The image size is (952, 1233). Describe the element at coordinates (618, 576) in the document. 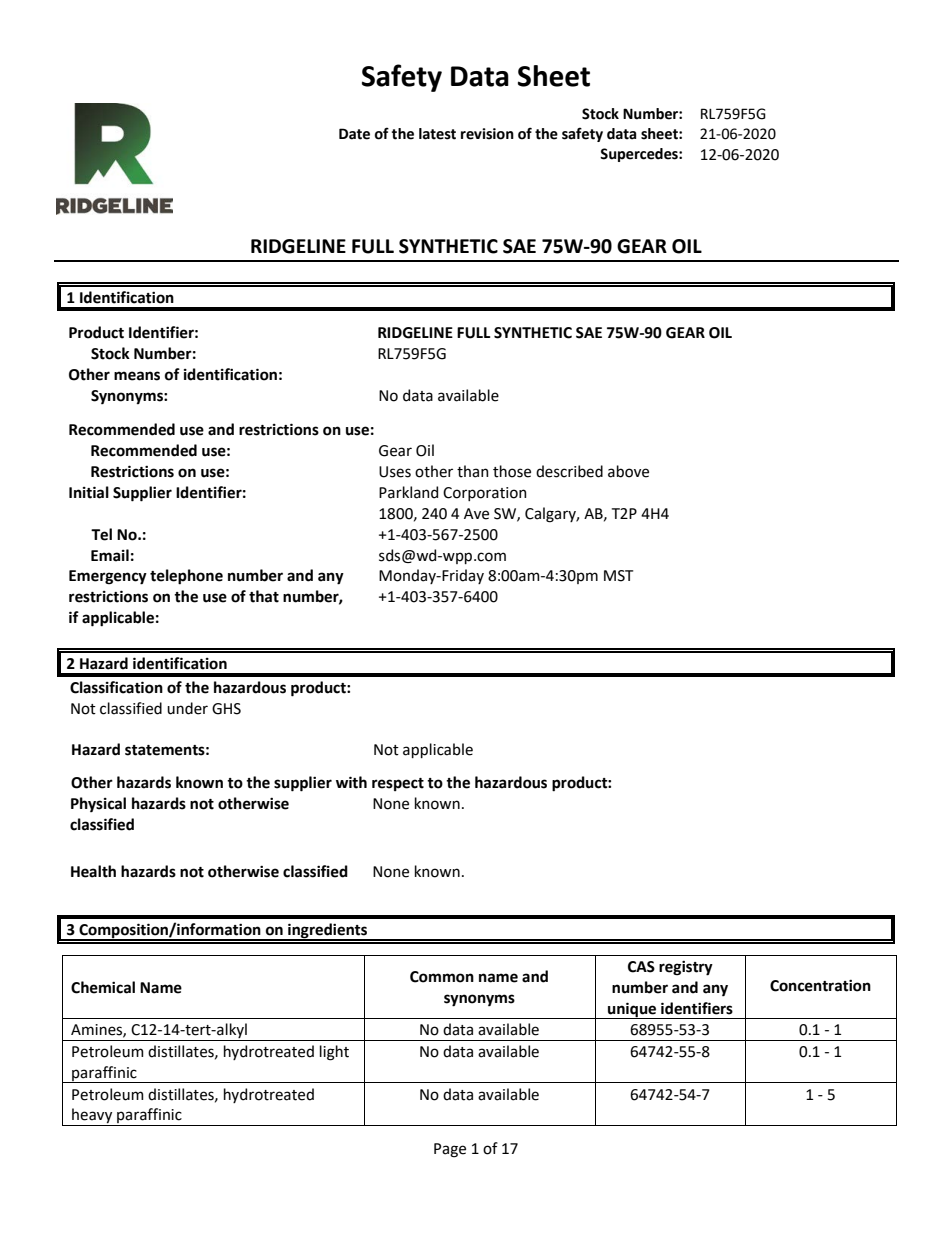

I see `MST` at that location.
